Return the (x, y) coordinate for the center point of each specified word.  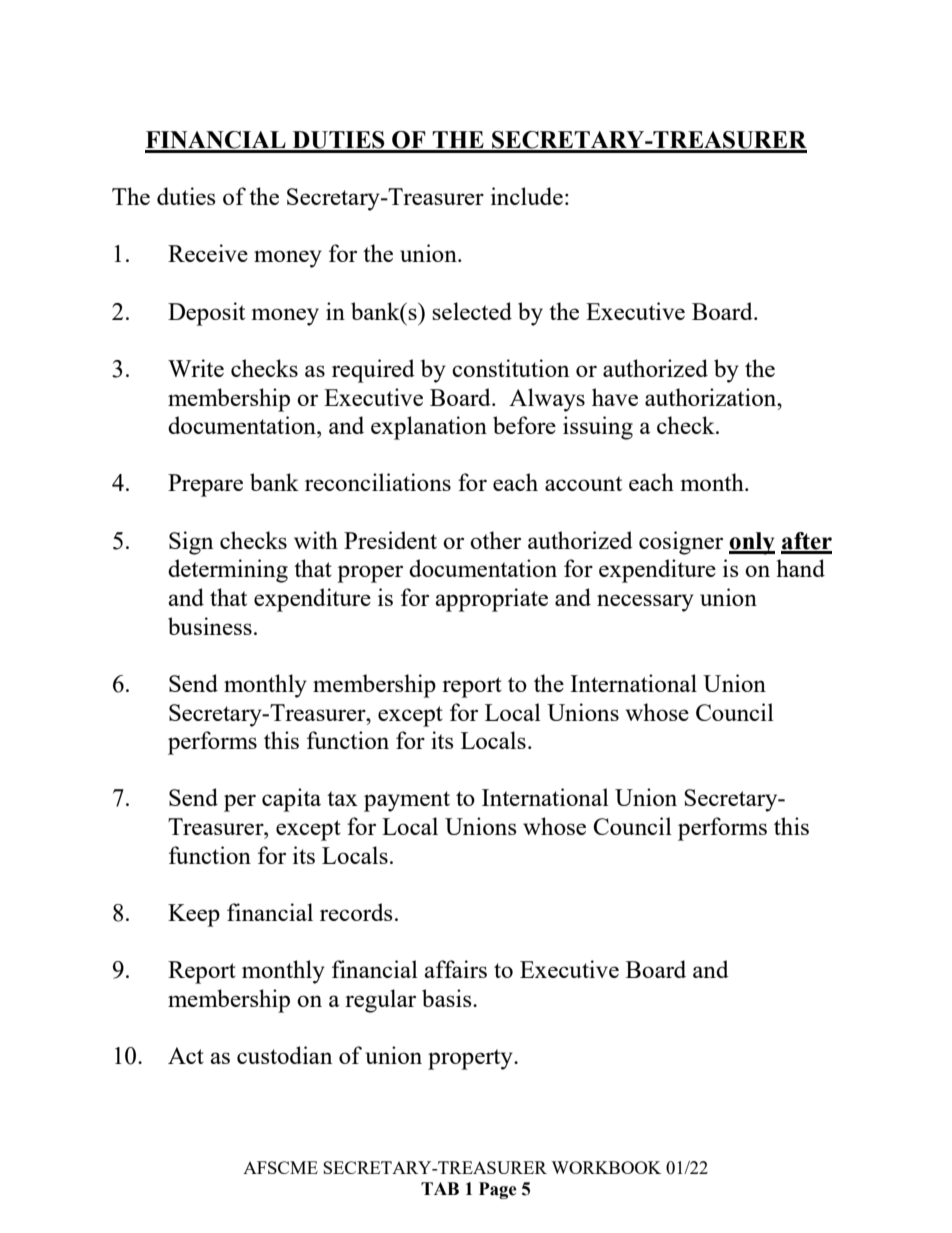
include (527, 196)
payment (407, 801)
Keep (194, 915)
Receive (208, 253)
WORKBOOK (606, 1167)
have (615, 397)
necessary (645, 603)
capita (291, 800)
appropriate (491, 600)
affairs (455, 969)
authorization (712, 397)
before (524, 425)
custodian (284, 1055)
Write (196, 368)
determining (228, 571)
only (752, 543)
